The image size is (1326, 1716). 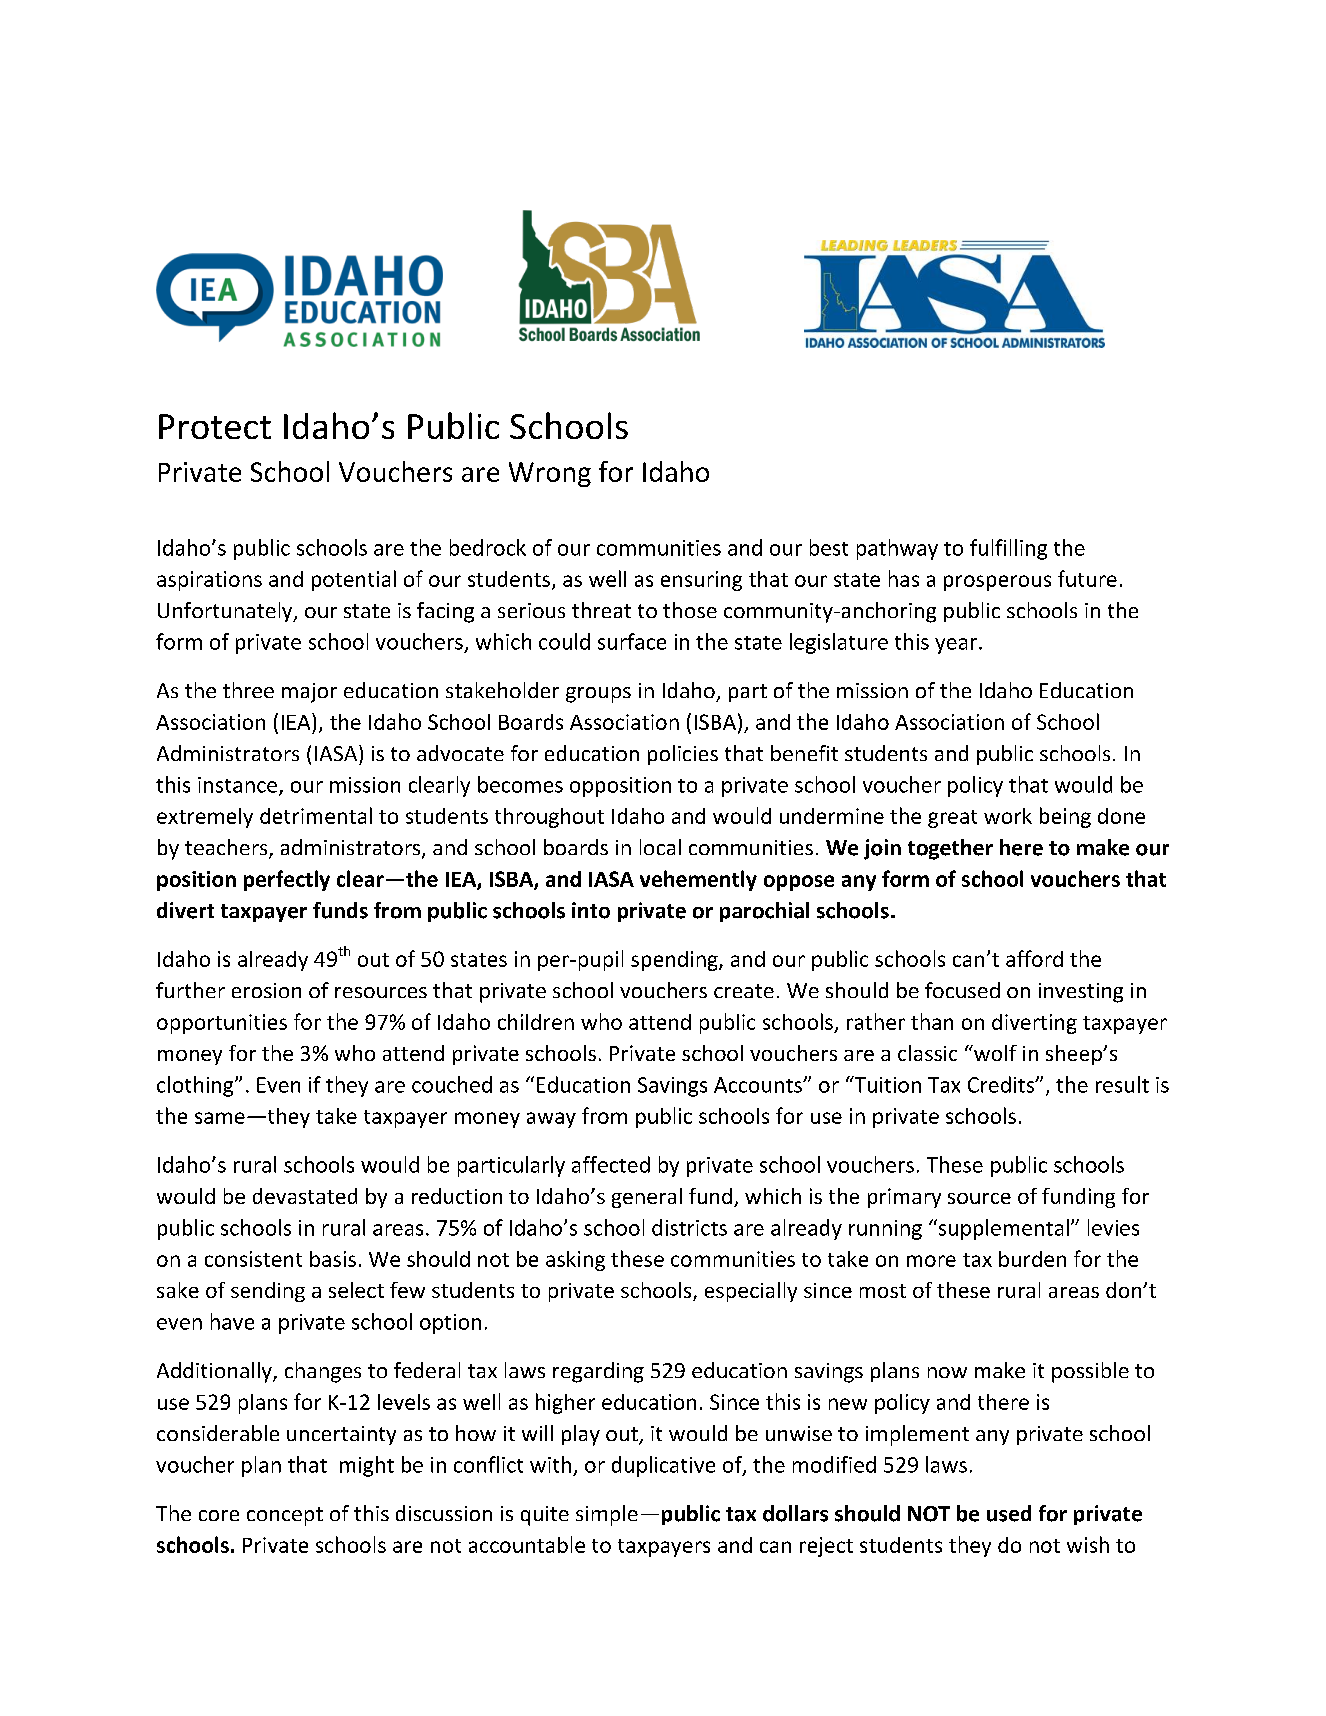 I want to click on local, so click(x=660, y=847).
